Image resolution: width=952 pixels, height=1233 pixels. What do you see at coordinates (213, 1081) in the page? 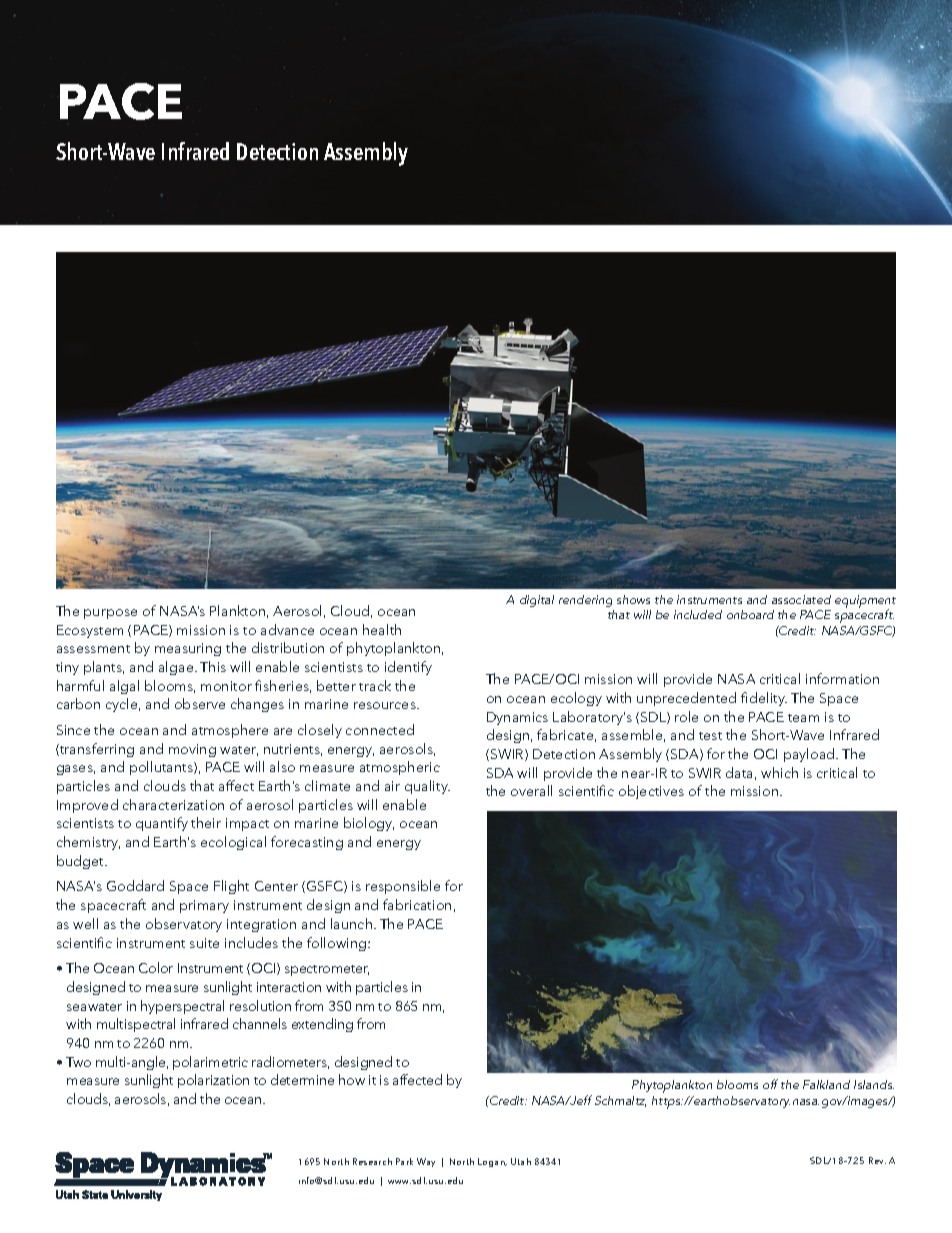
I see `polarization` at bounding box center [213, 1081].
